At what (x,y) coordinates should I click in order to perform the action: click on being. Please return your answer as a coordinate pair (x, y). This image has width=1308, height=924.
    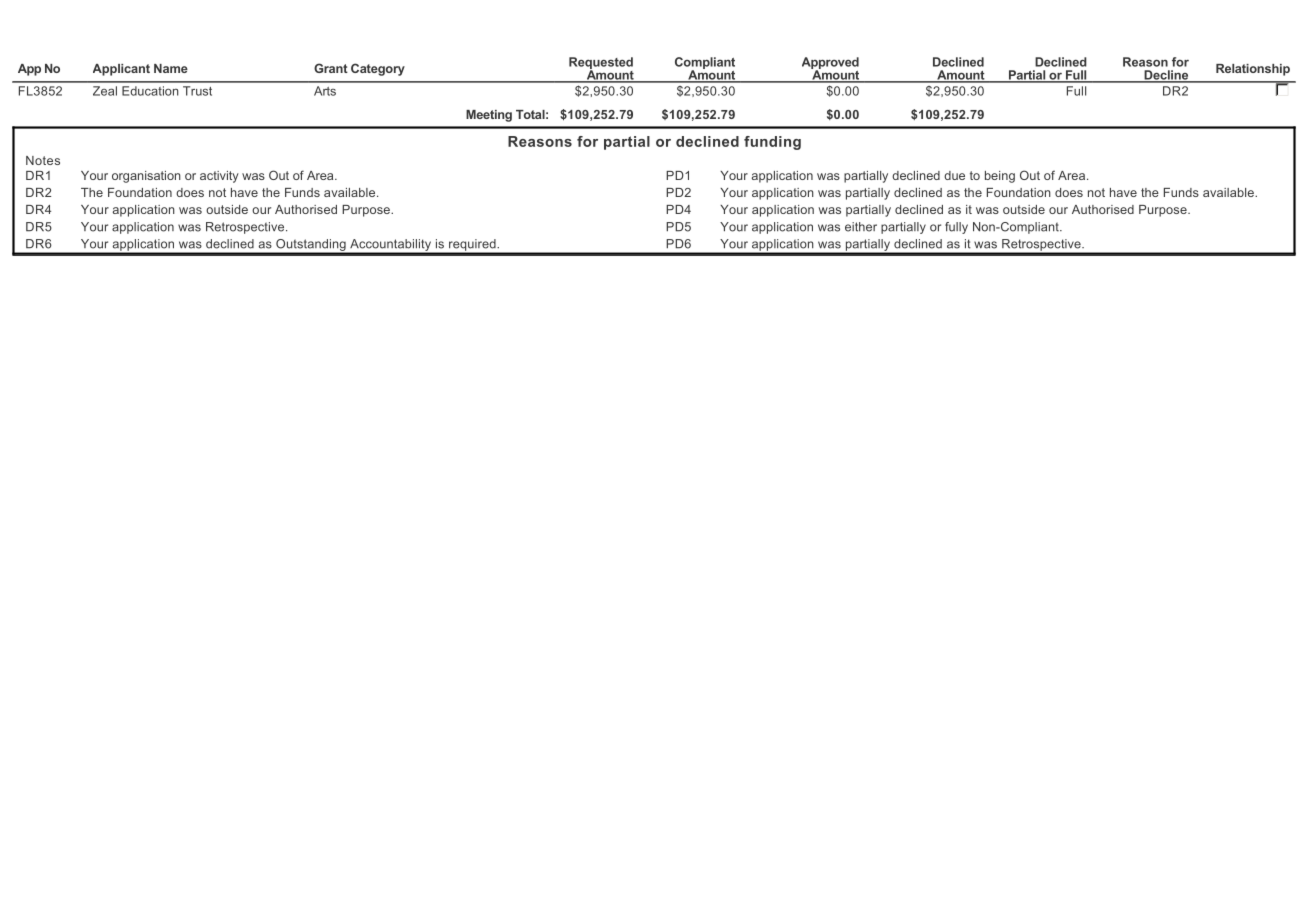
    Looking at the image, I should click on (1000, 177).
